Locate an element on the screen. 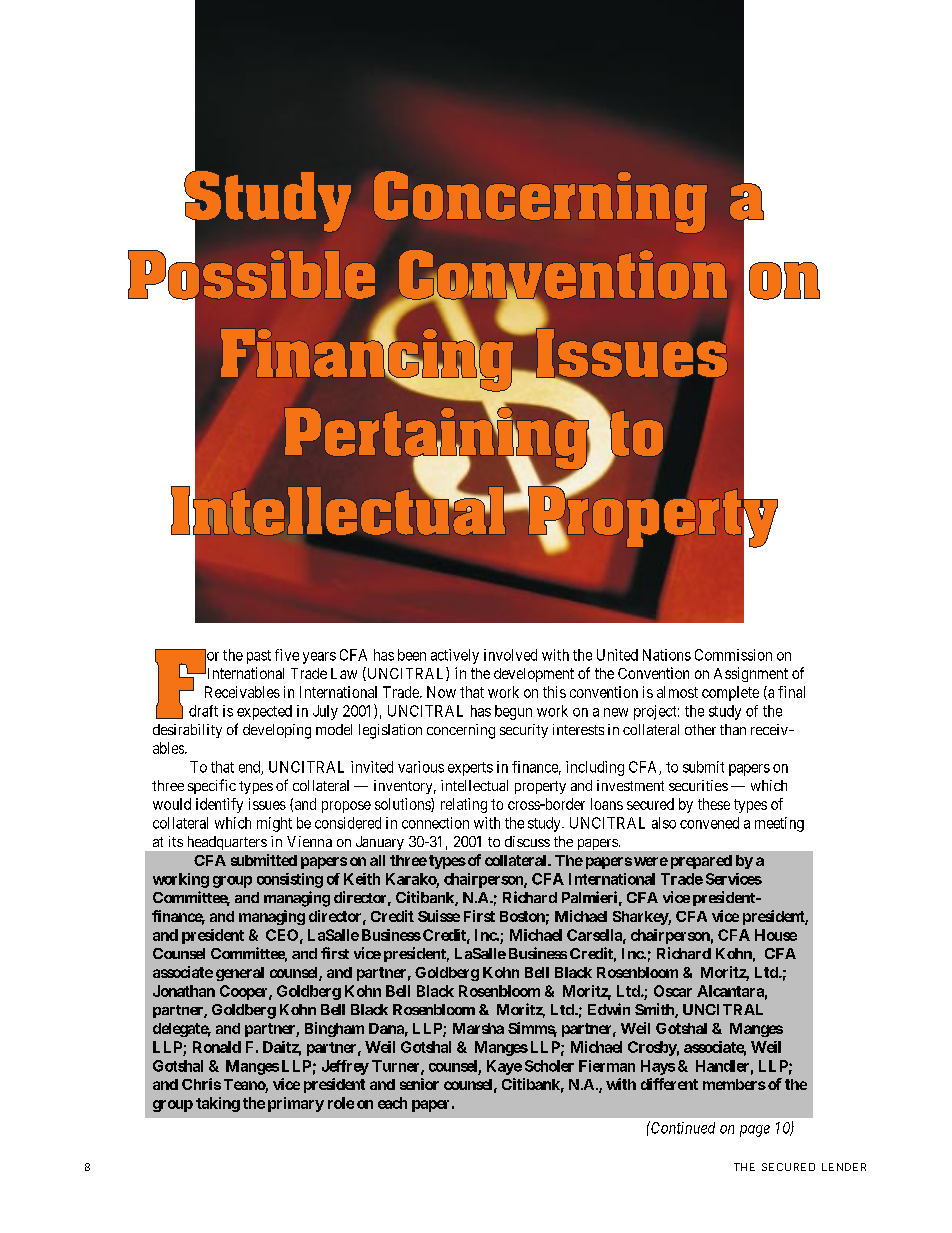 The width and height of the screenshot is (952, 1233). taking is located at coordinates (218, 1104).
